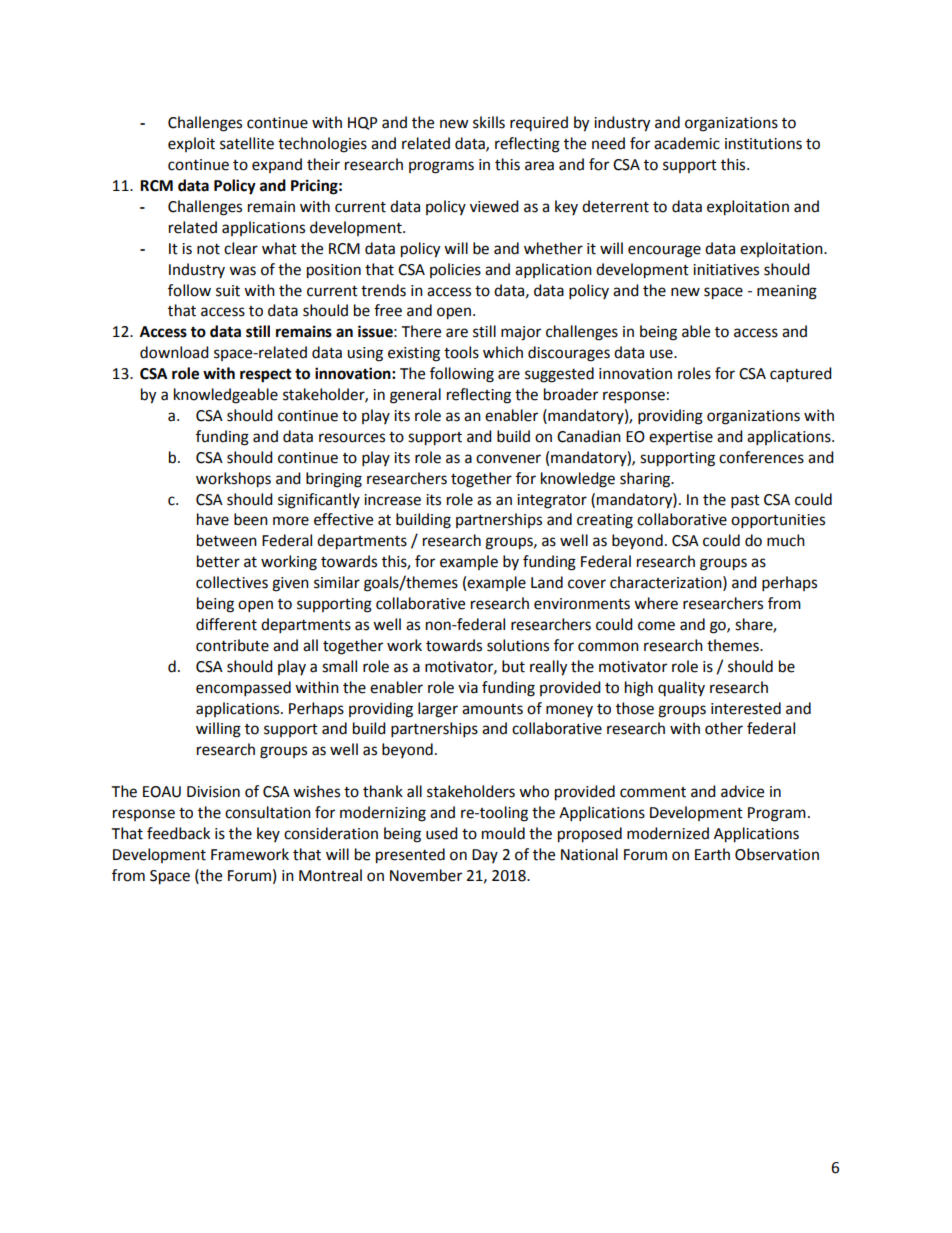  What do you see at coordinates (251, 519) in the screenshot?
I see `been` at bounding box center [251, 519].
